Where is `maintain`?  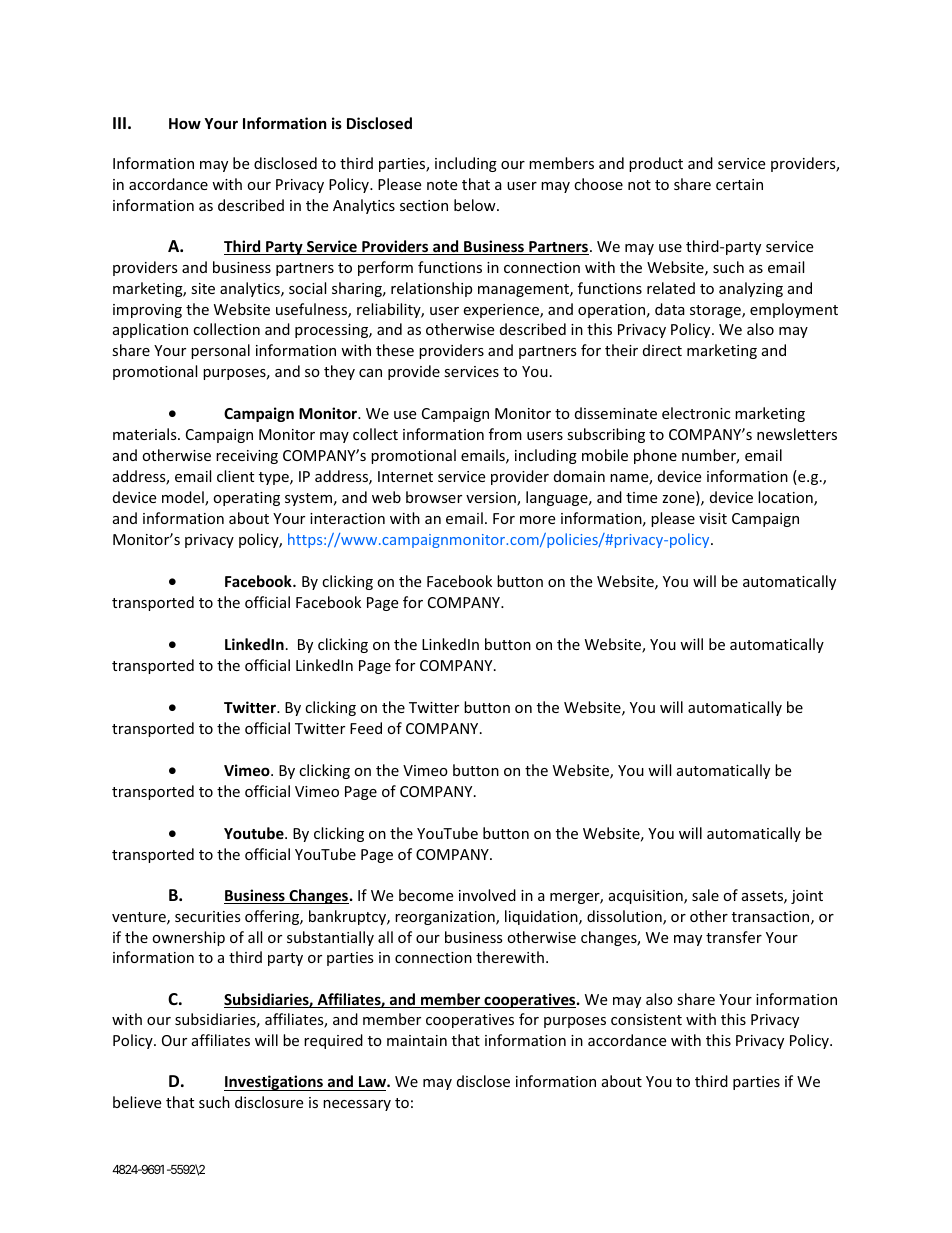 maintain is located at coordinates (417, 1040).
